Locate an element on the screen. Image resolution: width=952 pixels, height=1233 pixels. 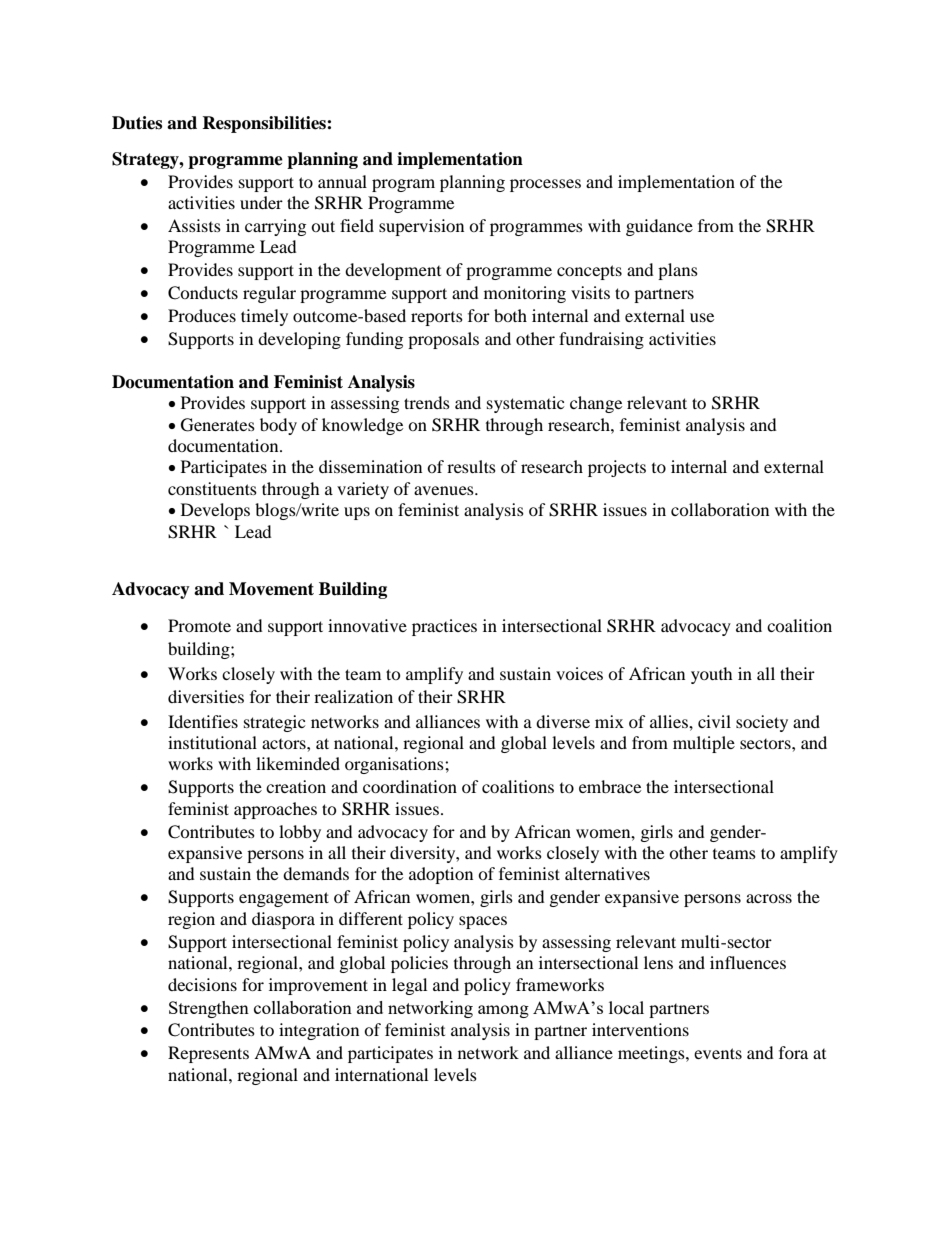
Generates is located at coordinates (218, 425).
